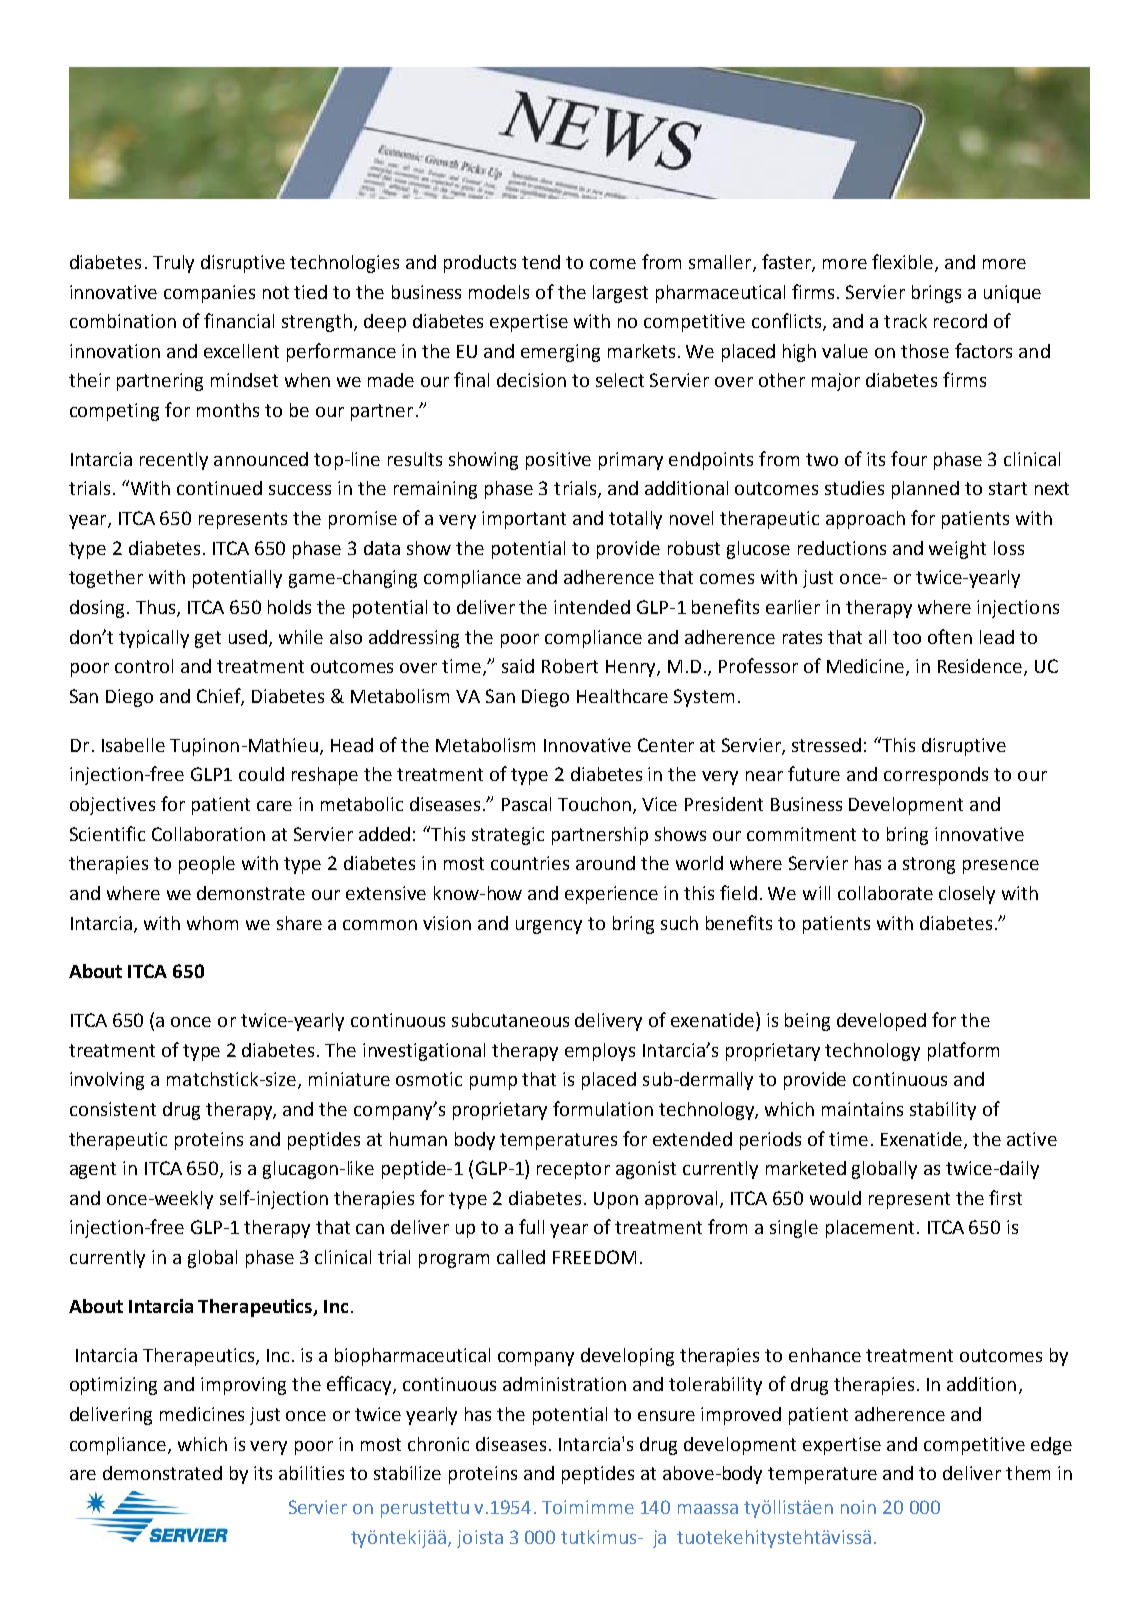  I want to click on abilities, so click(311, 1473).
